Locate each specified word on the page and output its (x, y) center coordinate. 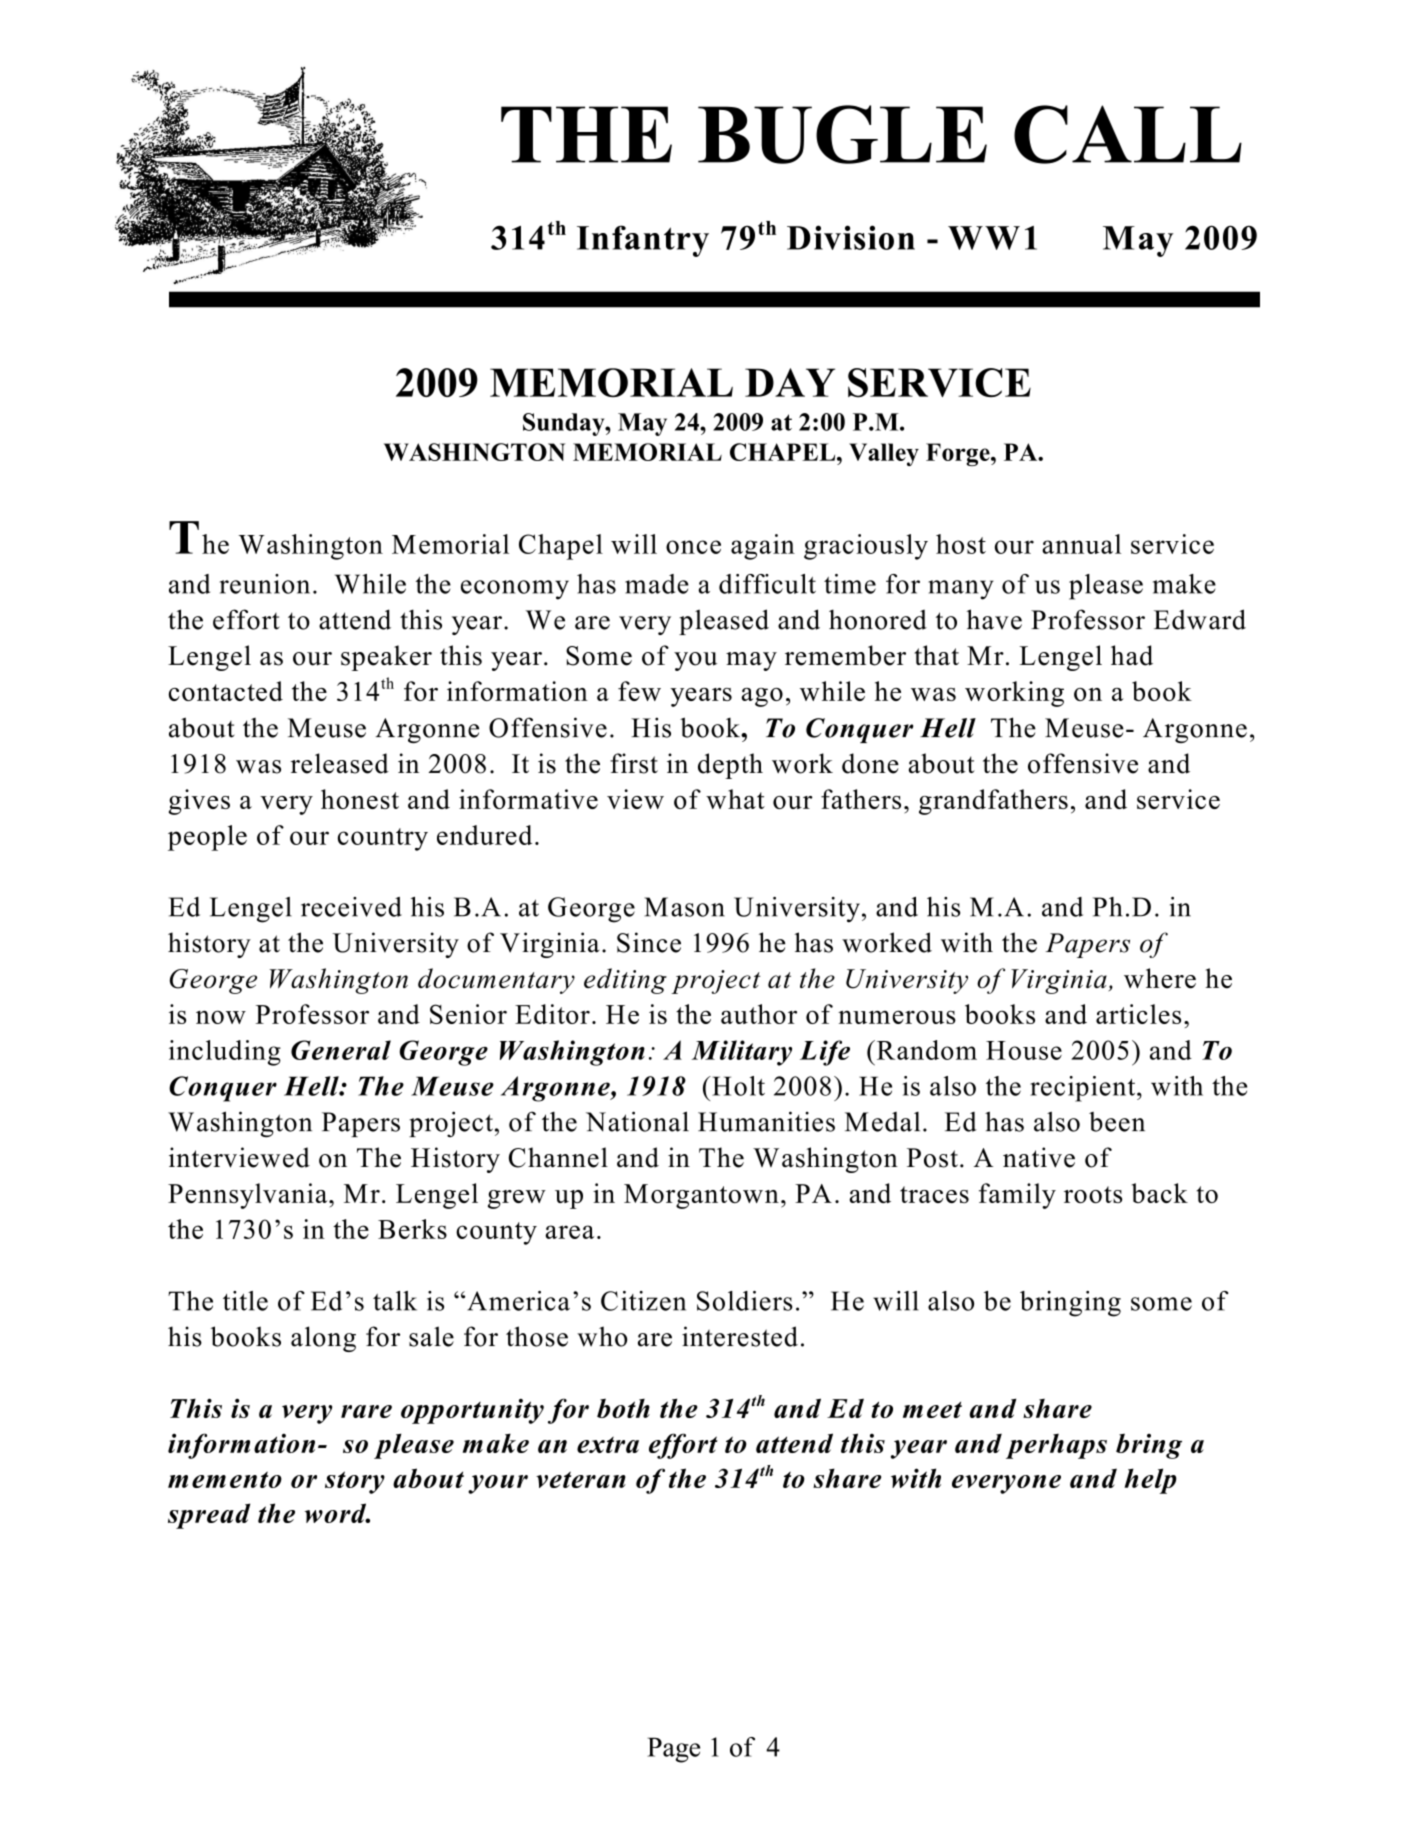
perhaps (1056, 1446)
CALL (1128, 134)
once (693, 547)
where (1160, 978)
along (323, 1339)
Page (673, 1750)
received (351, 907)
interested (740, 1336)
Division (851, 237)
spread (209, 1516)
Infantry (643, 241)
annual (1081, 544)
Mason (684, 907)
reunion (265, 584)
